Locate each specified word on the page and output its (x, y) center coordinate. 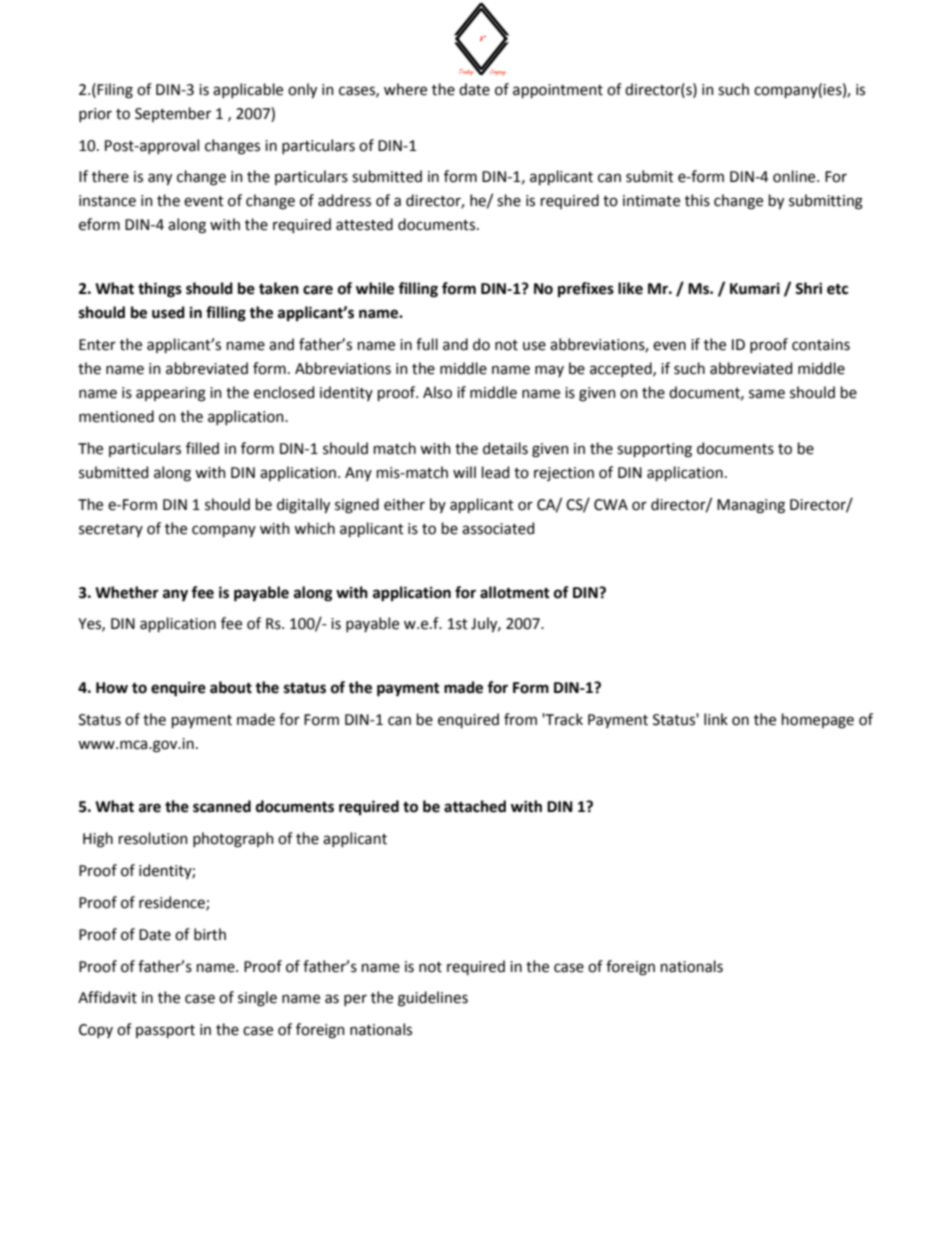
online (795, 176)
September (173, 114)
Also (437, 392)
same (767, 394)
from (520, 719)
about (231, 687)
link (716, 719)
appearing (171, 394)
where (405, 89)
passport (165, 1031)
